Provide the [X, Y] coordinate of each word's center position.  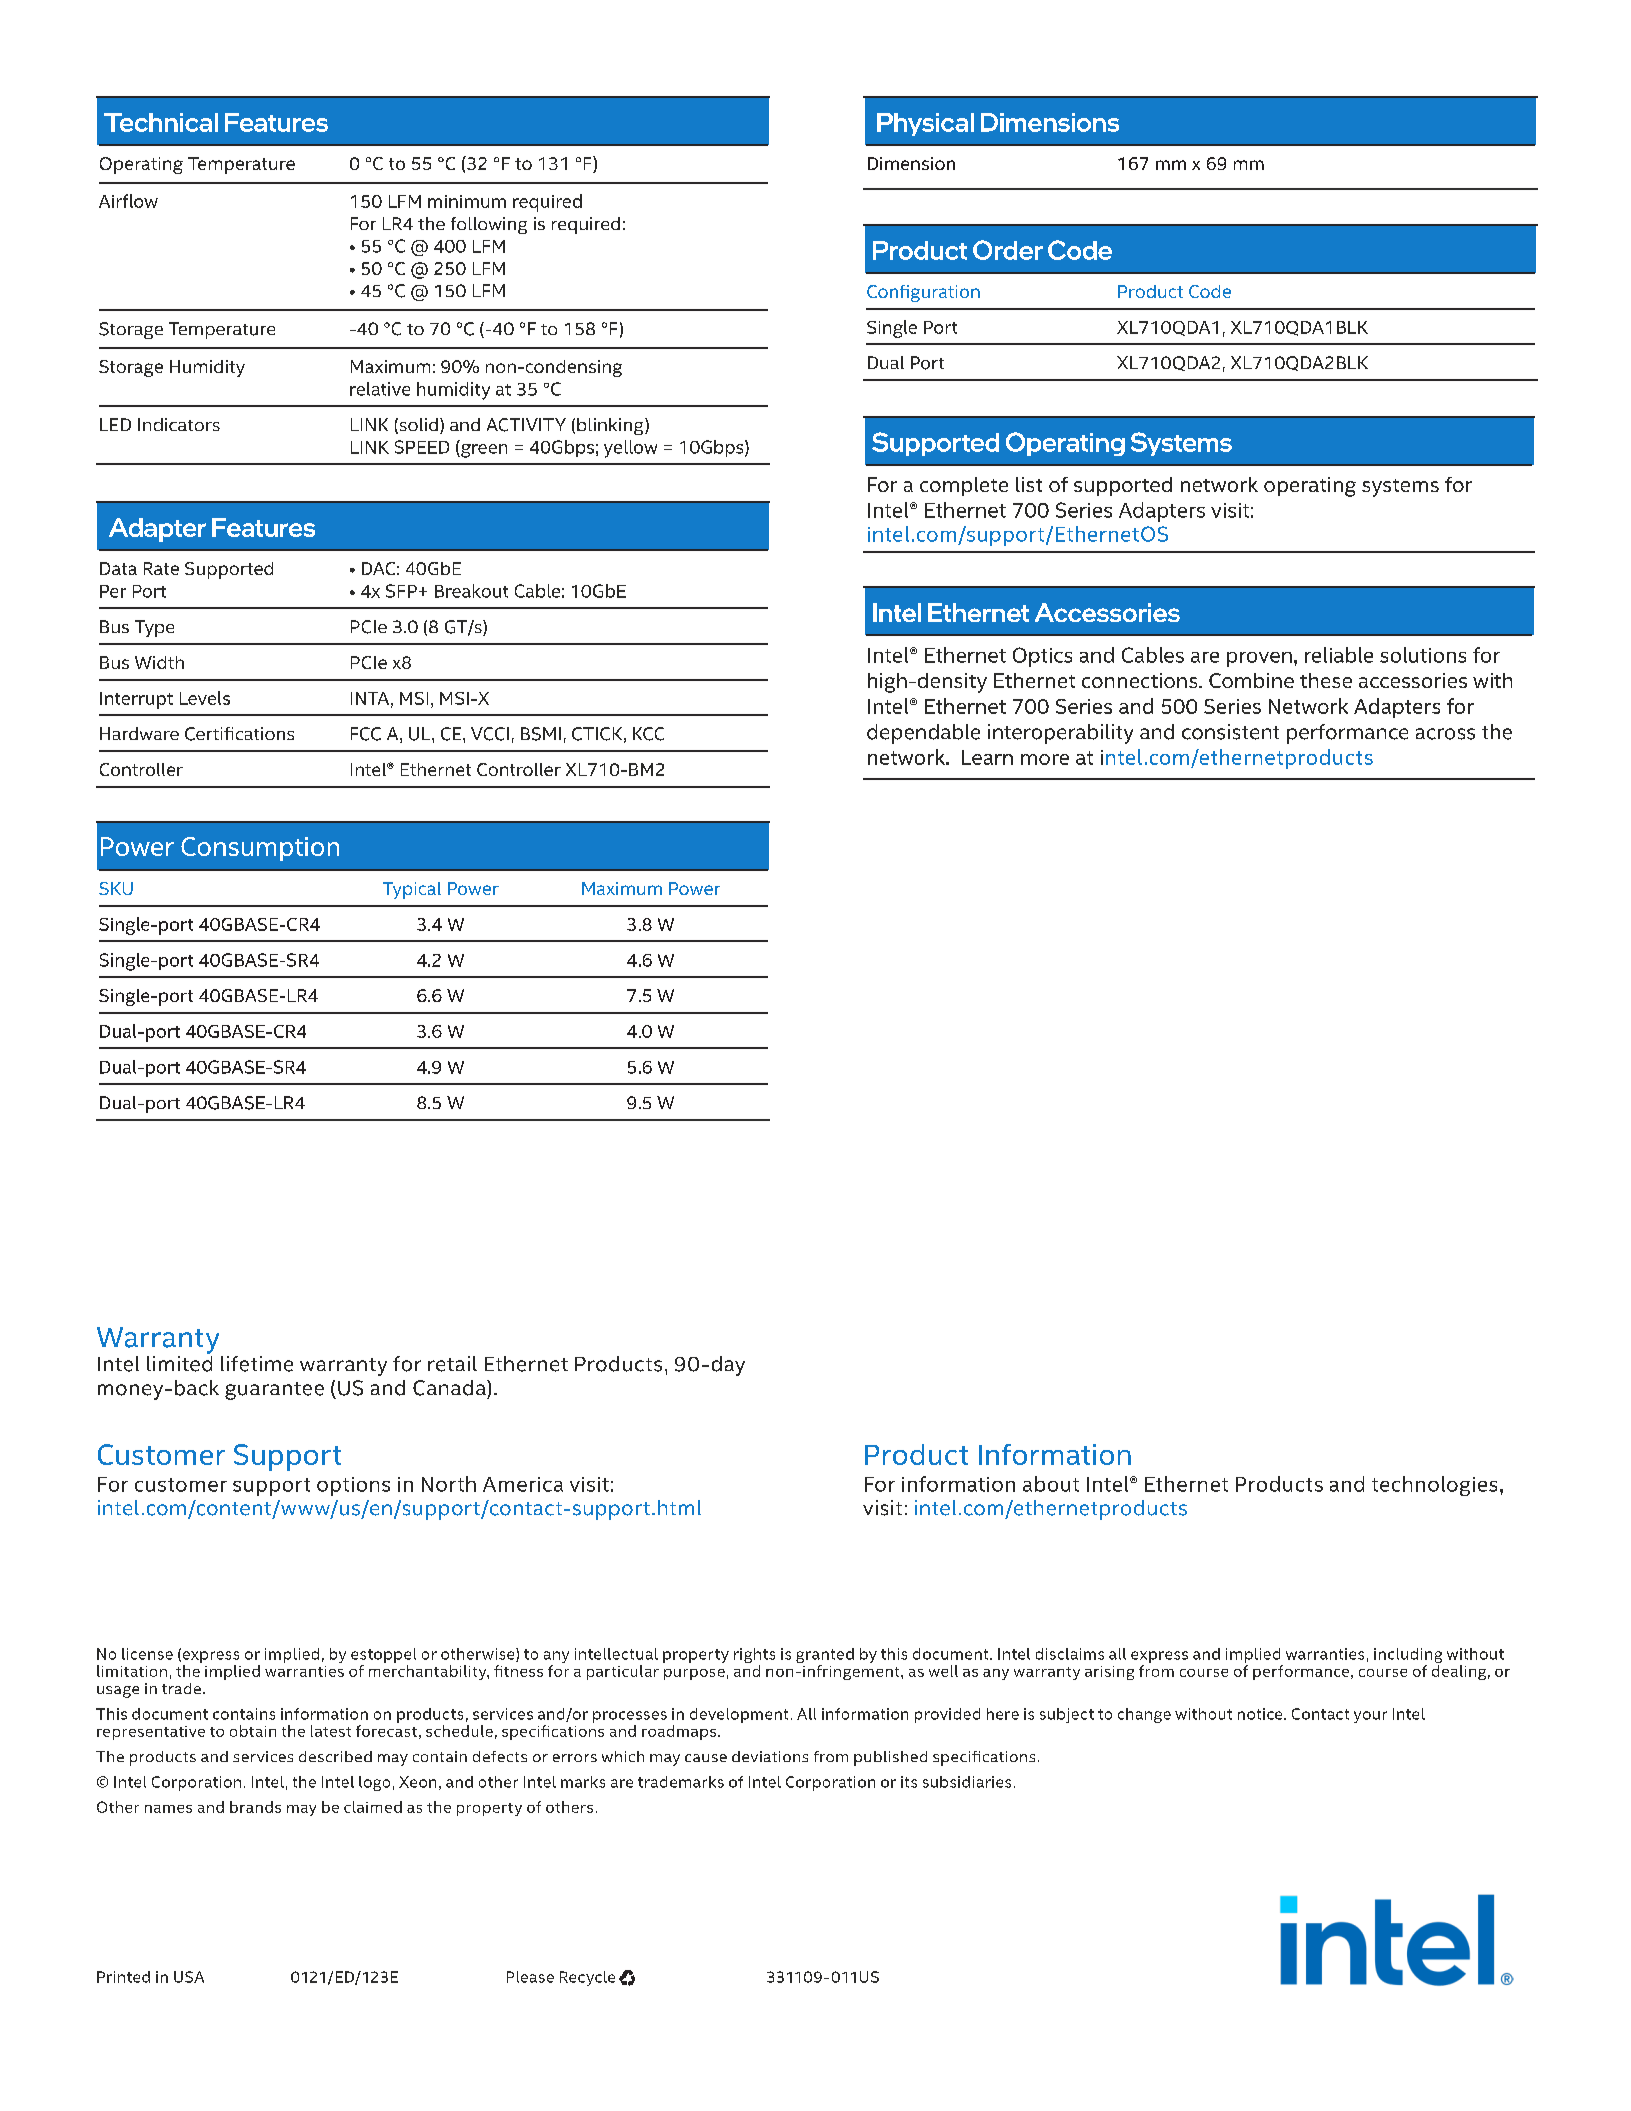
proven [1259, 659]
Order [1008, 250]
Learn [987, 757]
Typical [412, 890]
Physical [925, 124]
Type [154, 628]
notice [1261, 1714]
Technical [161, 122]
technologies [1434, 1486]
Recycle [587, 1978]
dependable [923, 734]
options [353, 1486]
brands [255, 1807]
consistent [1230, 732]
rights [754, 1657]
